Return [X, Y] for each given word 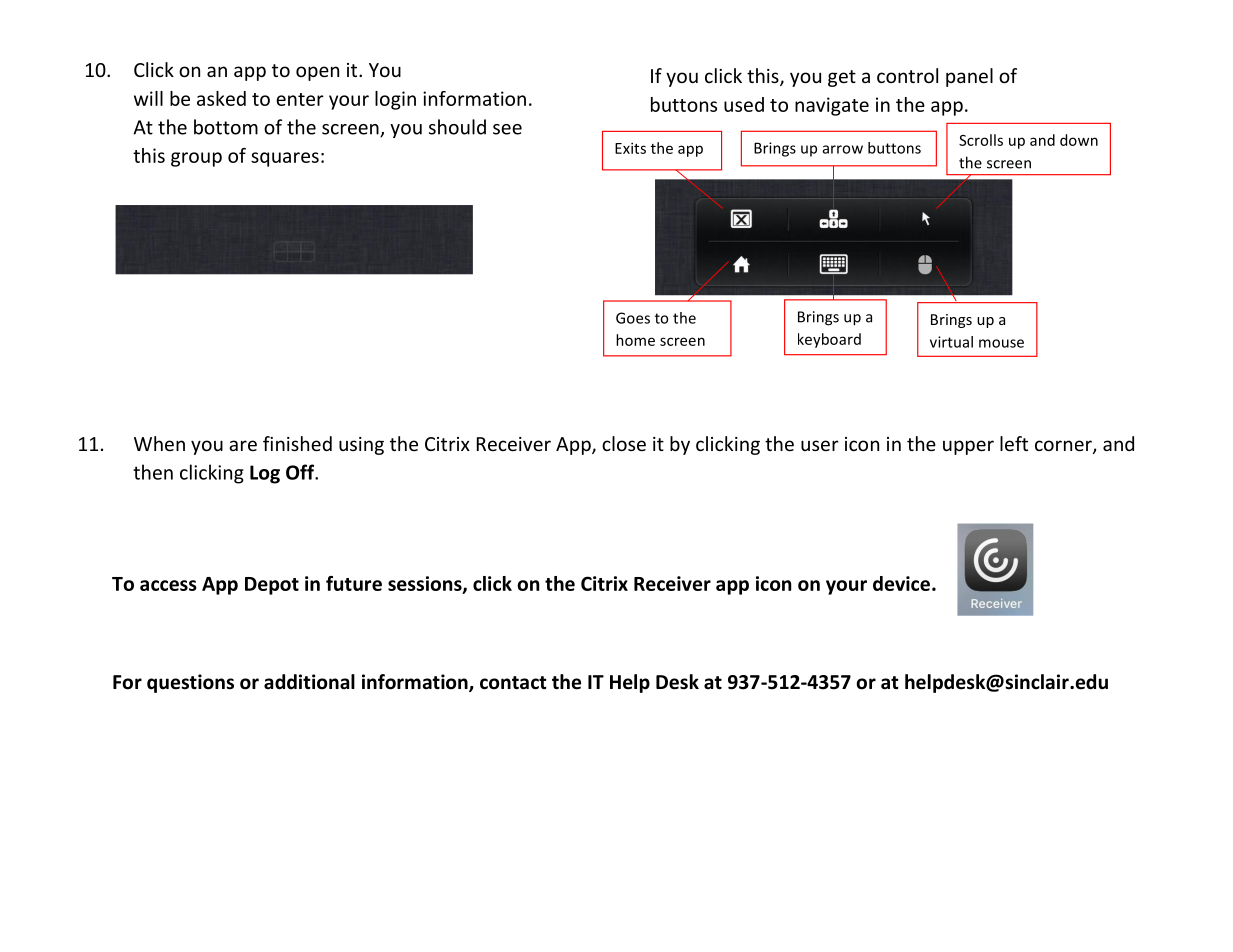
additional [309, 682]
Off [301, 472]
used [744, 104]
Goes [633, 318]
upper [968, 447]
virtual [951, 342]
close [624, 443]
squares [285, 159]
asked [221, 98]
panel [969, 77]
